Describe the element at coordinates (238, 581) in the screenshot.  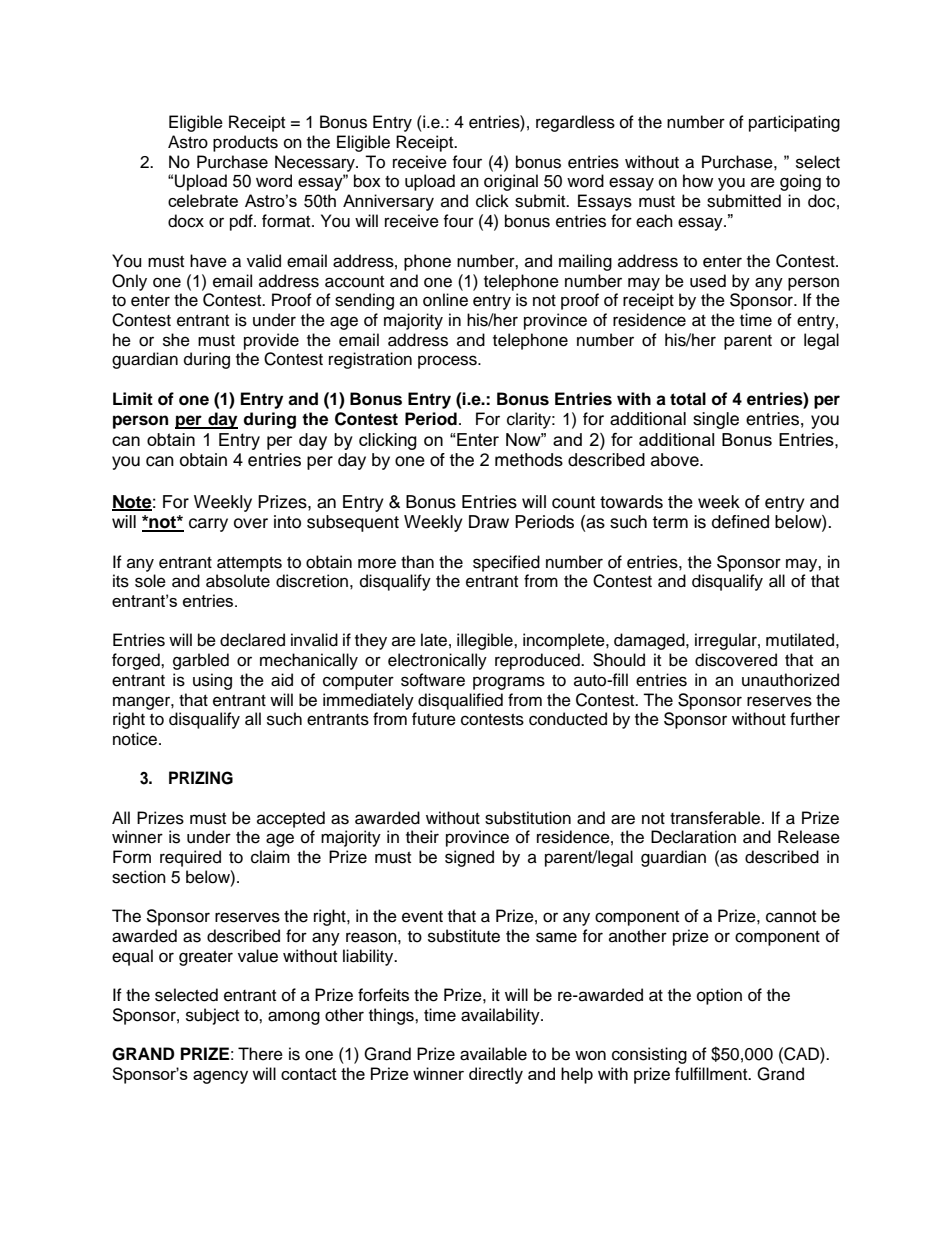
I see `absolute` at that location.
